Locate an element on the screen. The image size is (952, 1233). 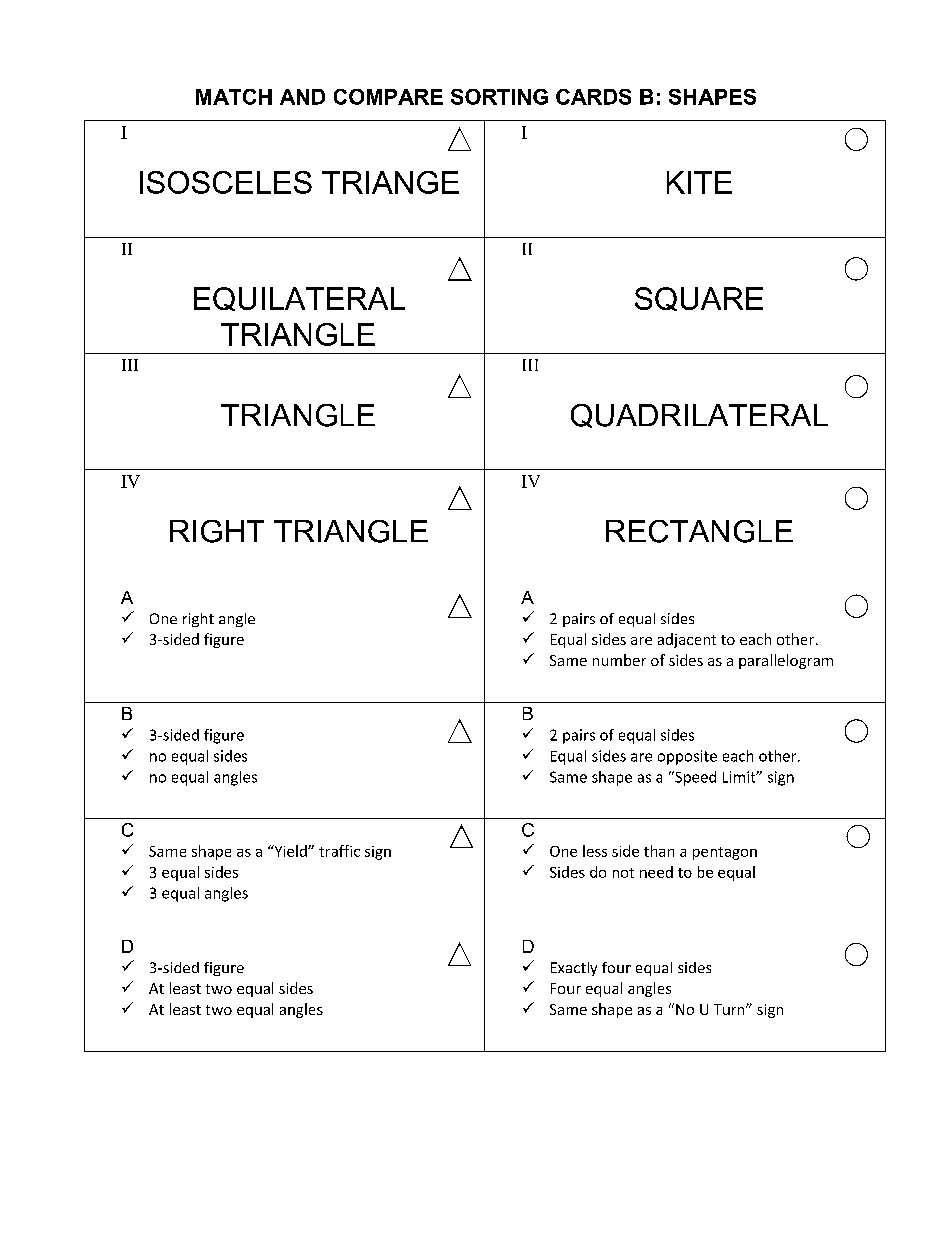
KITE is located at coordinates (699, 182).
